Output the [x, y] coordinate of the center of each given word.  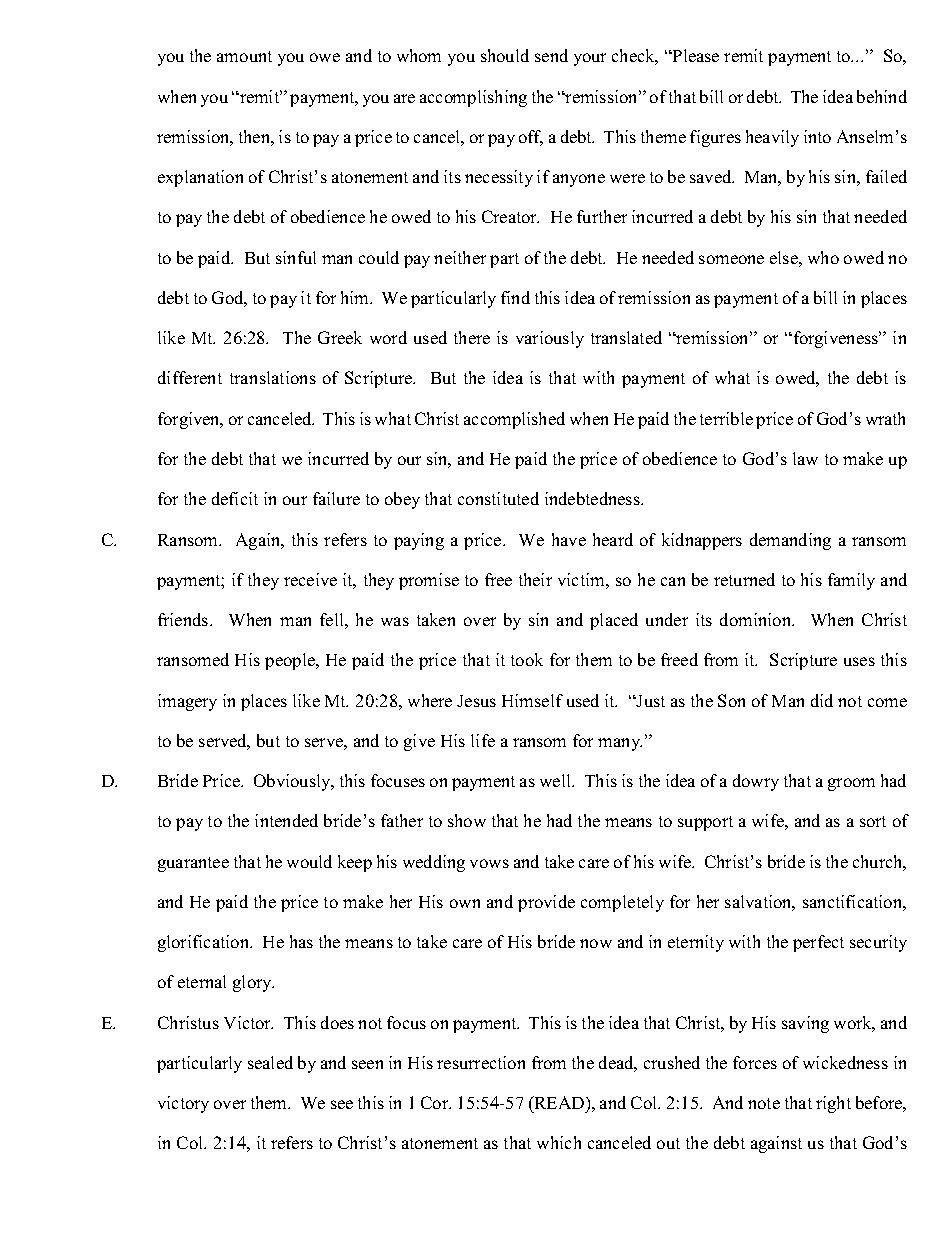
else [785, 257]
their [535, 579]
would [309, 861]
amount [244, 56]
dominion [756, 619]
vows [489, 863]
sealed [270, 1062]
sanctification [853, 901]
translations [273, 377]
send [551, 55]
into [817, 136]
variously [550, 339]
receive [310, 579]
